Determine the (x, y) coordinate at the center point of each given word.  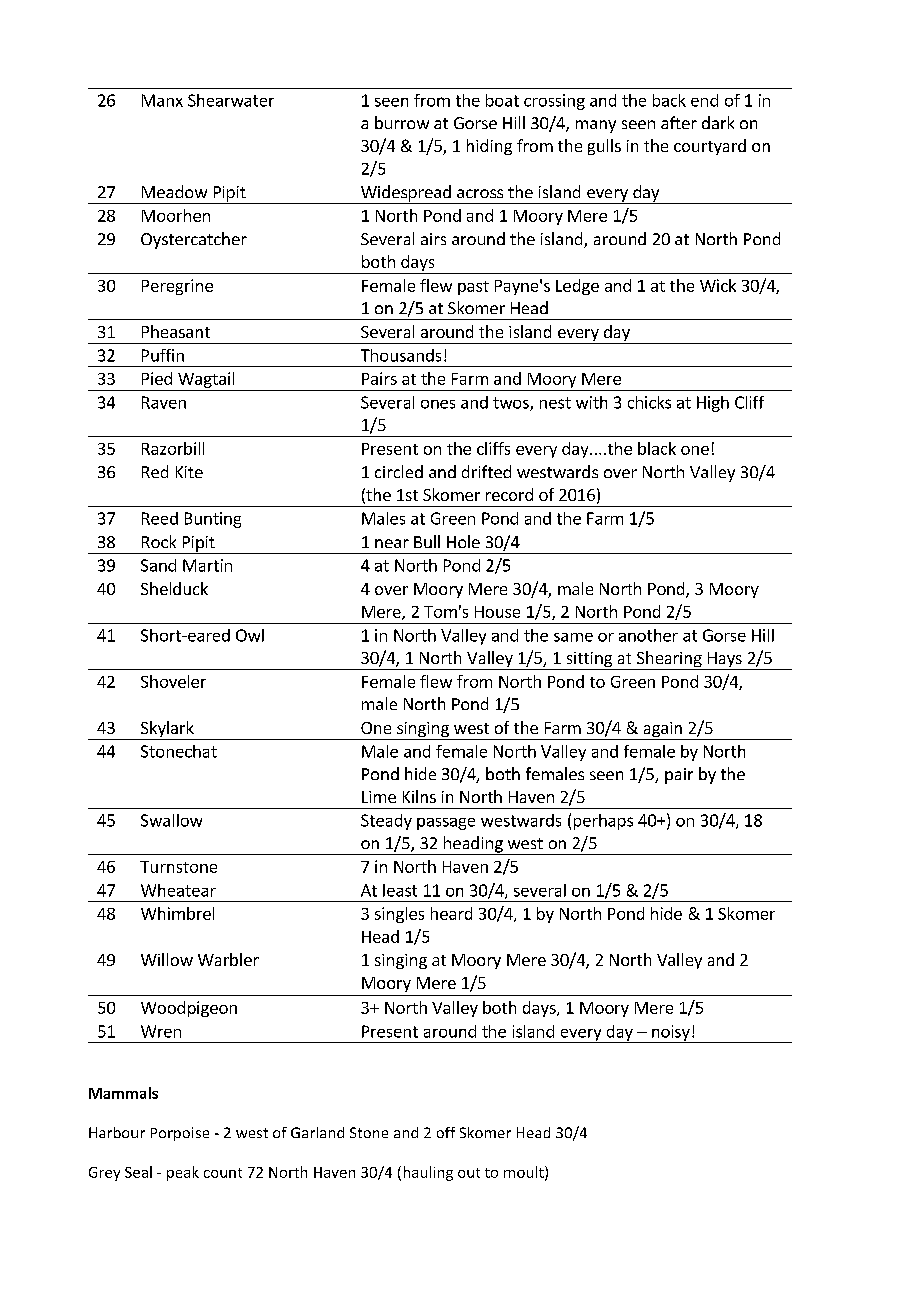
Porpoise (180, 1134)
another (648, 635)
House (497, 612)
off (446, 1132)
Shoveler (173, 681)
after (679, 122)
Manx (162, 100)
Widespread (406, 194)
